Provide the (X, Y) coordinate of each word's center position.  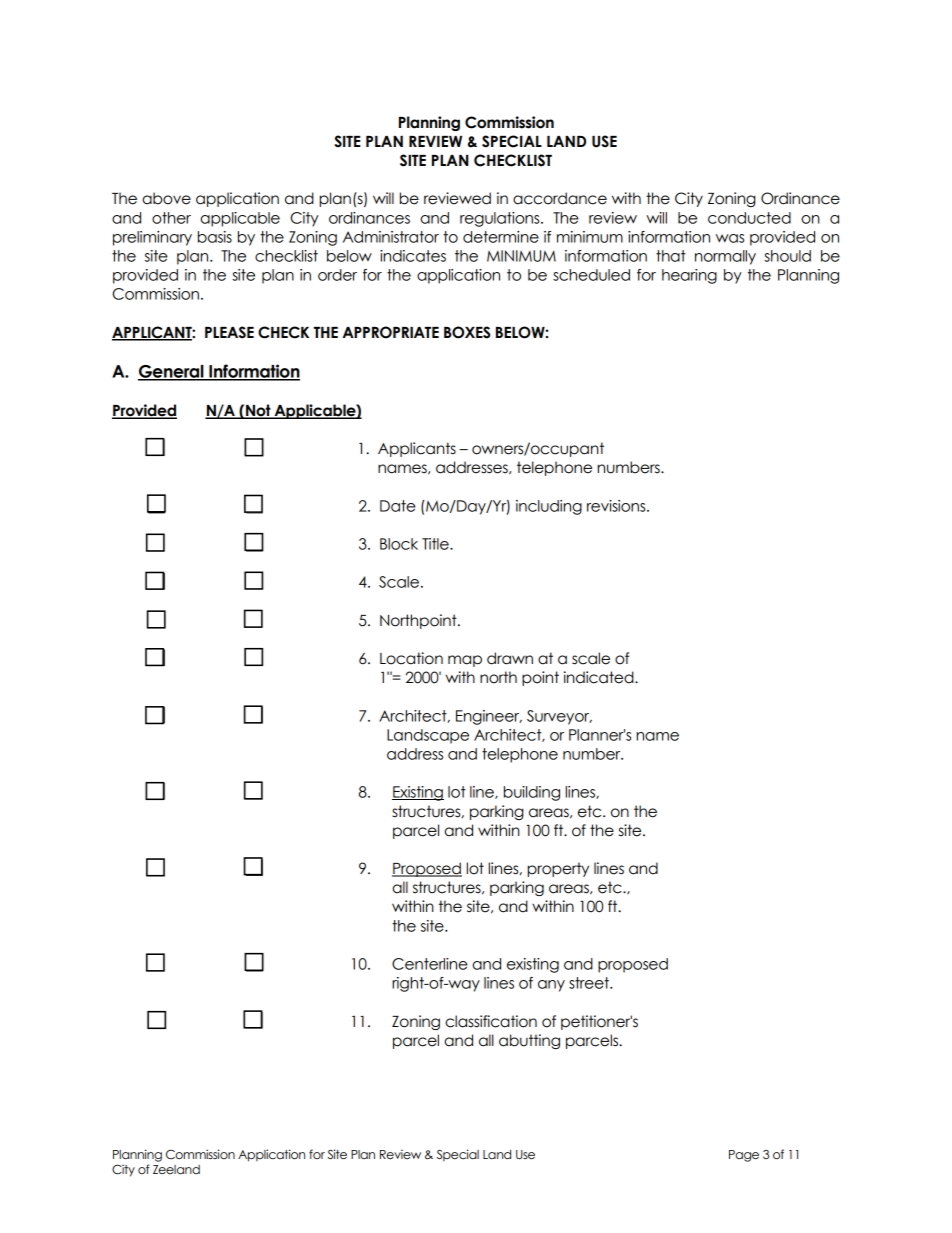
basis (215, 237)
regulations (501, 219)
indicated (600, 677)
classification (491, 1021)
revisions (617, 506)
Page (744, 1156)
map (465, 661)
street (590, 983)
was (730, 238)
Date (398, 506)
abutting (529, 1041)
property (558, 869)
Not (258, 411)
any (551, 986)
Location (411, 658)
